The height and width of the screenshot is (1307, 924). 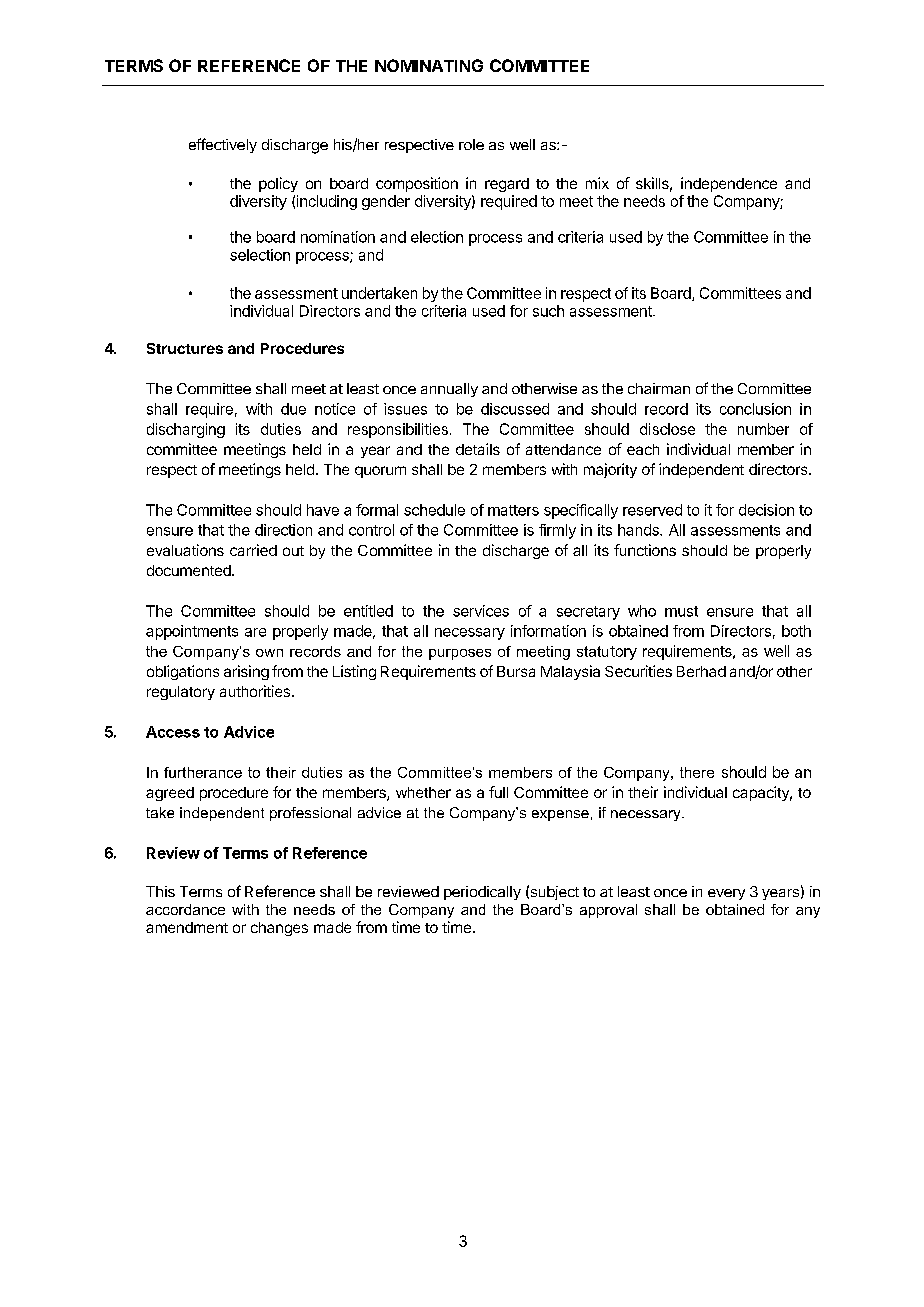 What do you see at coordinates (223, 145) in the screenshot?
I see `effectively` at bounding box center [223, 145].
